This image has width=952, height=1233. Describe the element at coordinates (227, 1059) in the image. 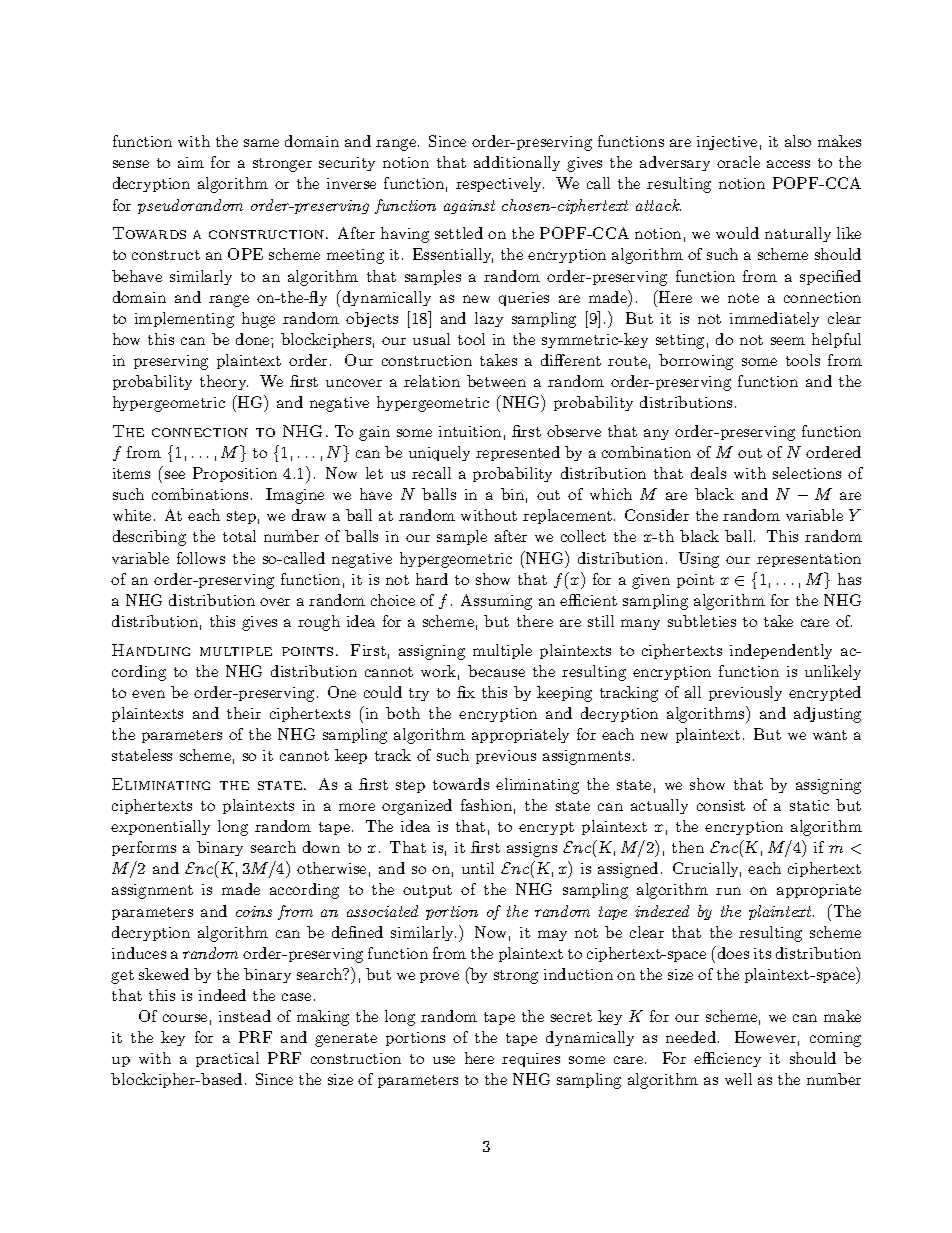

I see `practical` at that location.
